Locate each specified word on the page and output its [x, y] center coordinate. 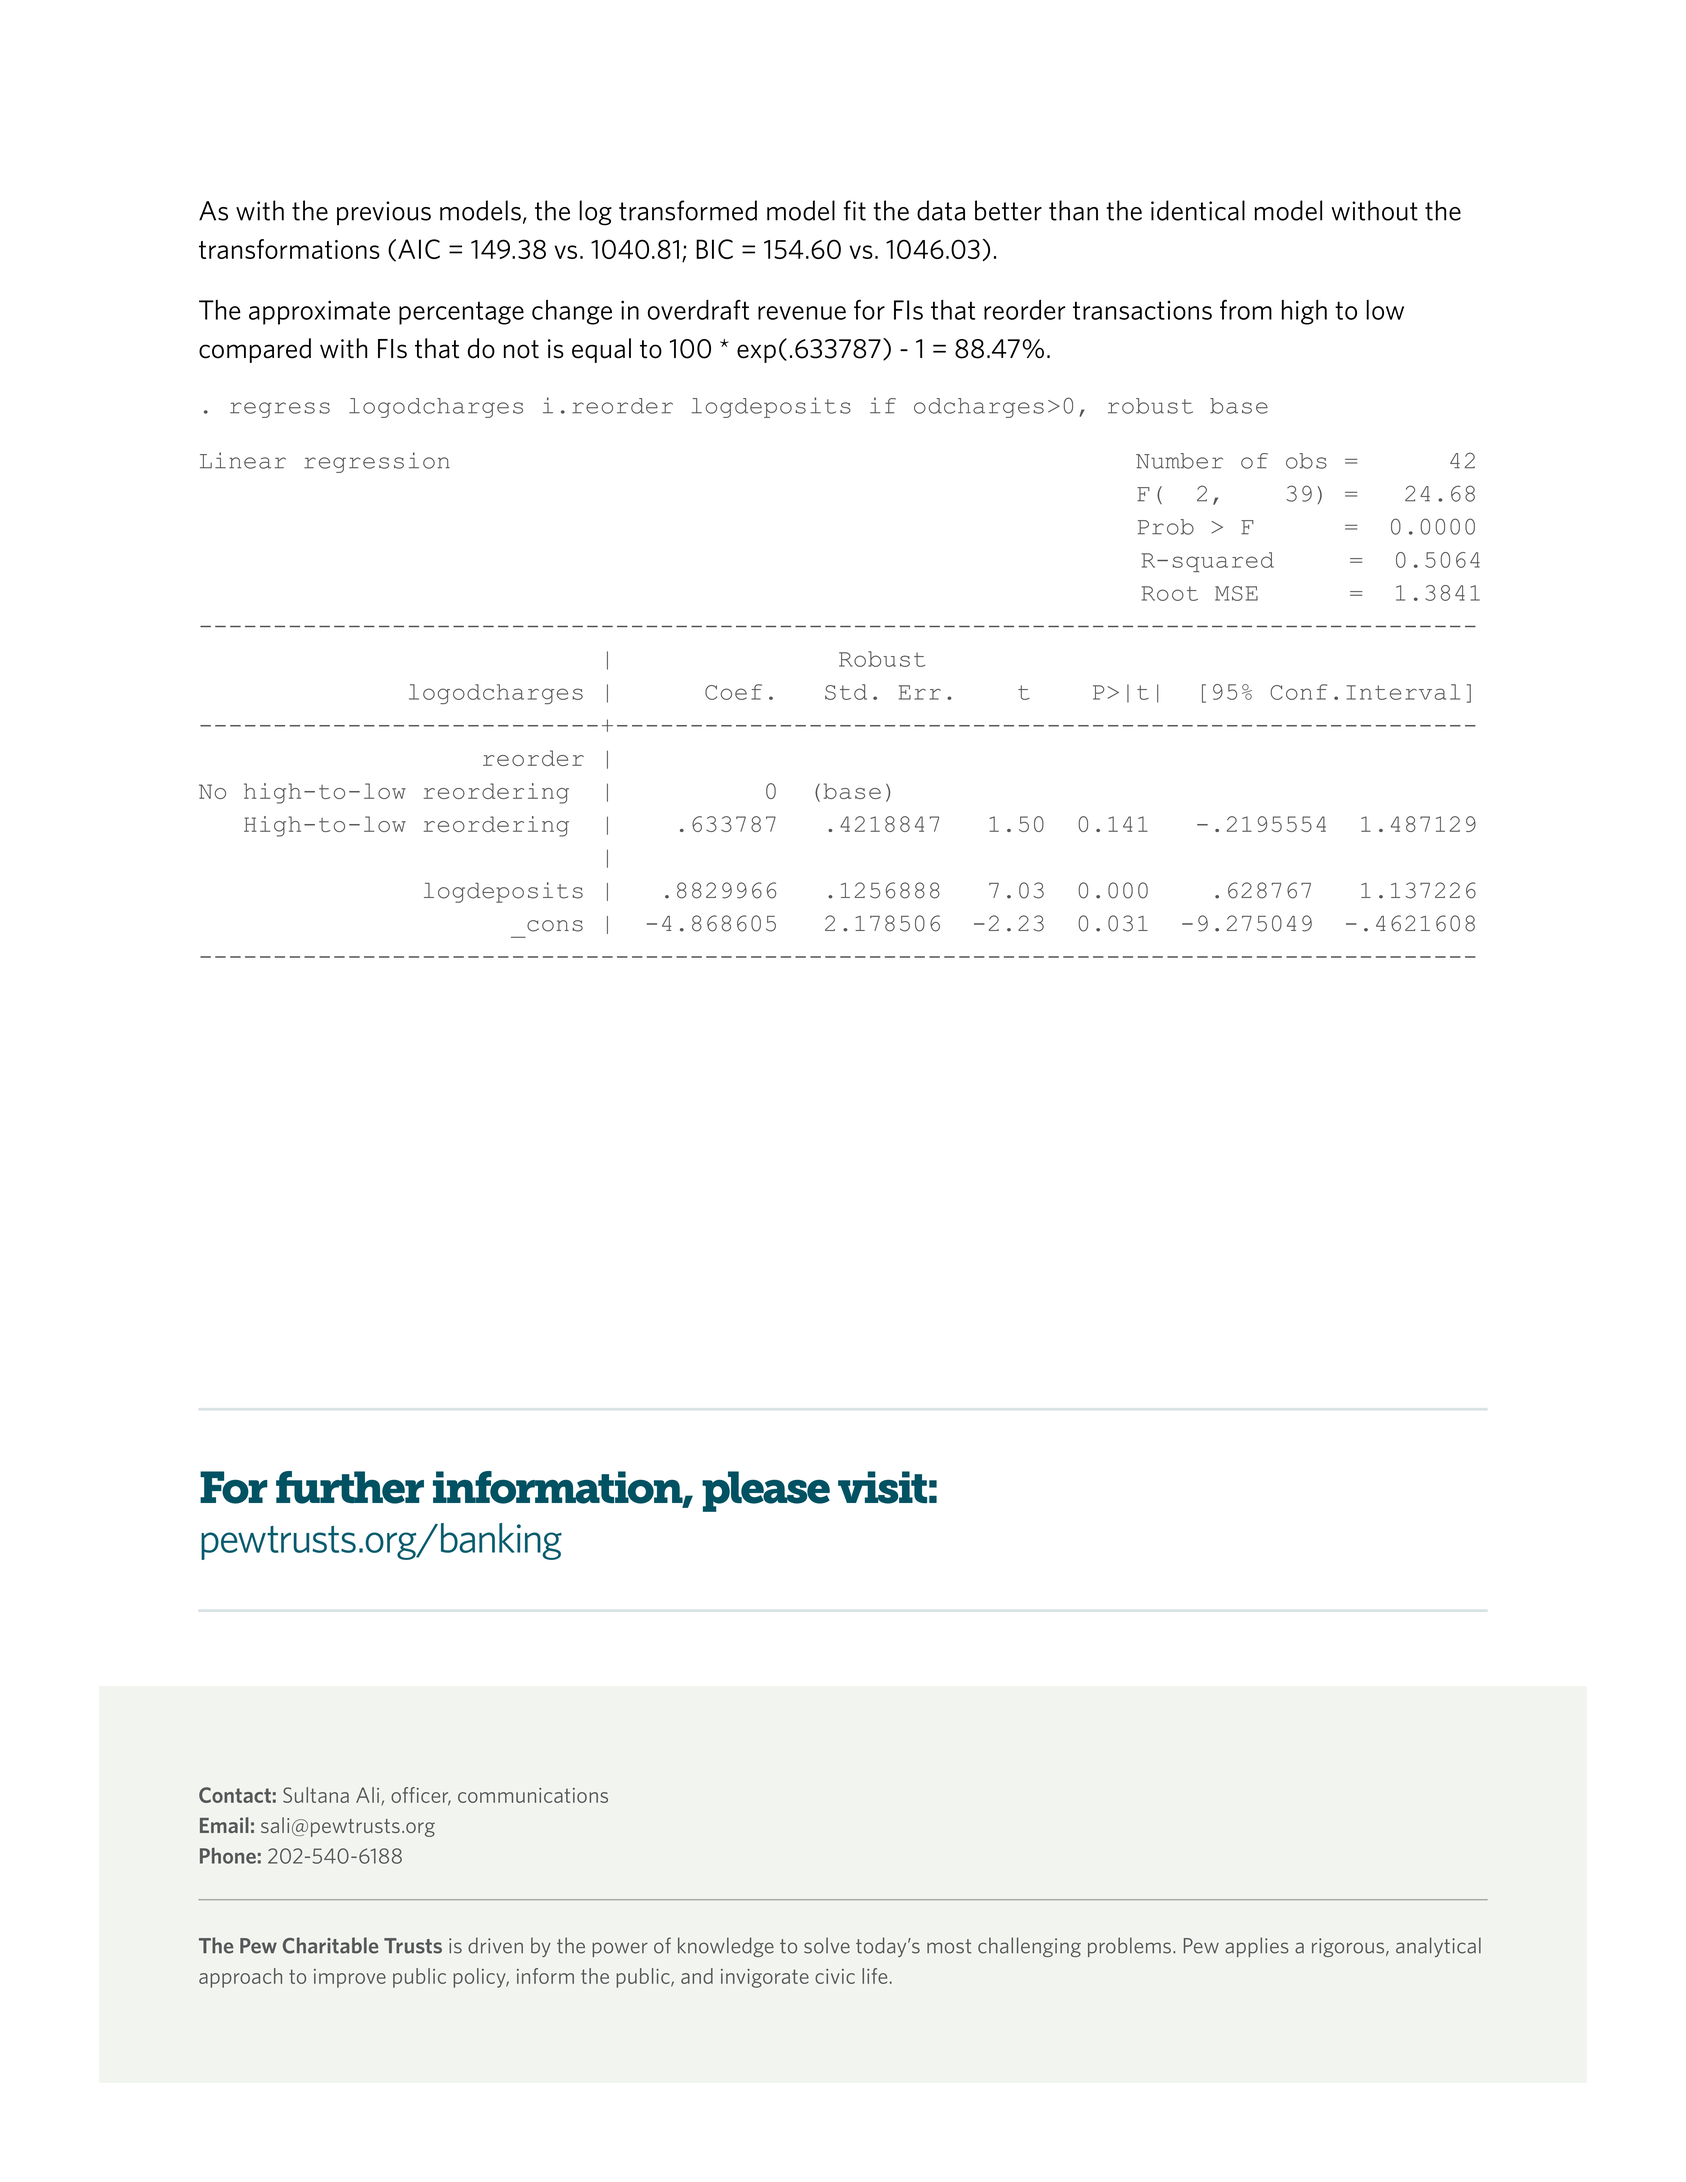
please [766, 1491]
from [1246, 310]
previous [384, 213]
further [350, 1487]
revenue [802, 313]
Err [920, 692]
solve [827, 1945]
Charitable [330, 1945]
